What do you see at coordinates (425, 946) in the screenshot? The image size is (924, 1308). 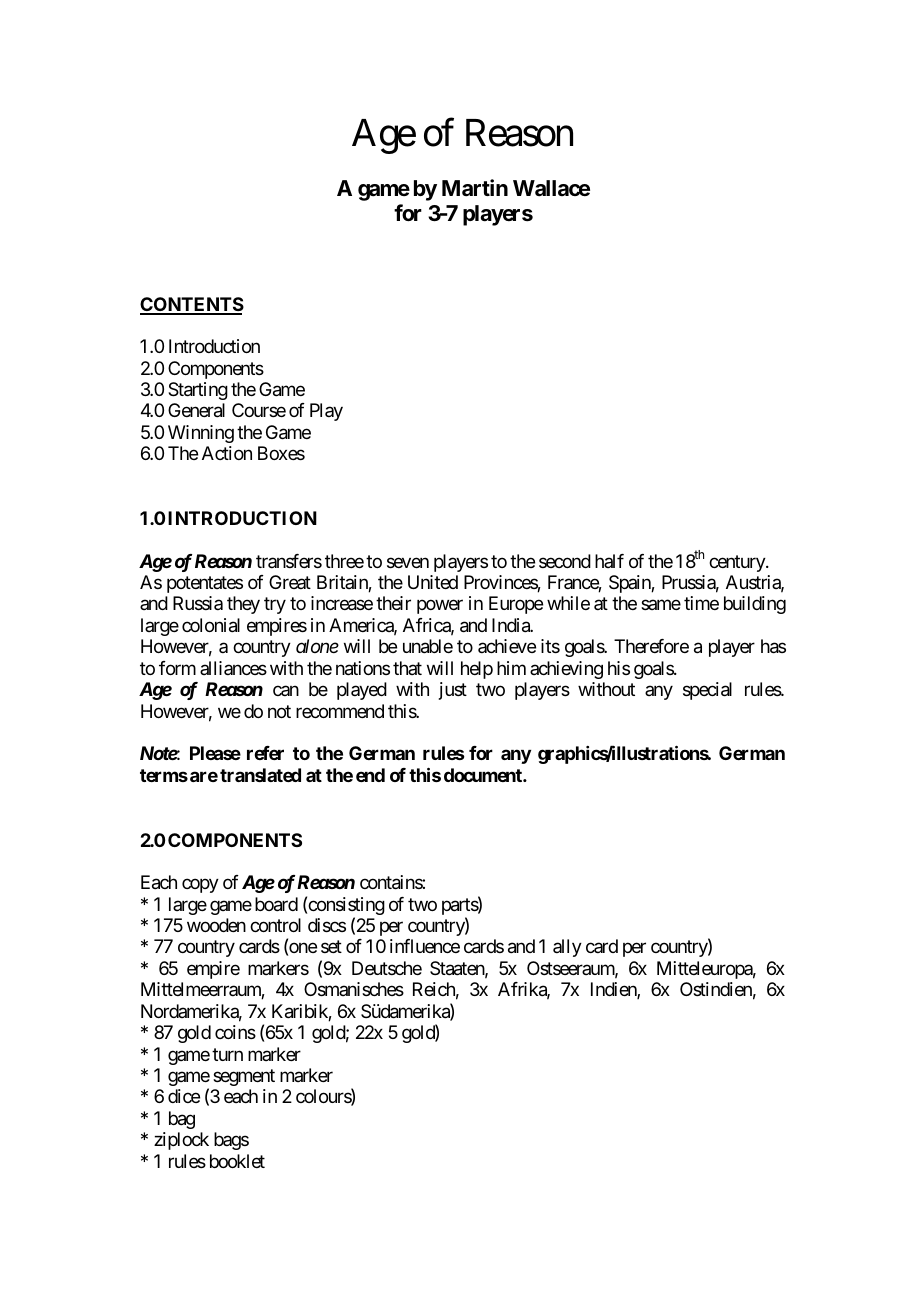 I see `influence` at bounding box center [425, 946].
